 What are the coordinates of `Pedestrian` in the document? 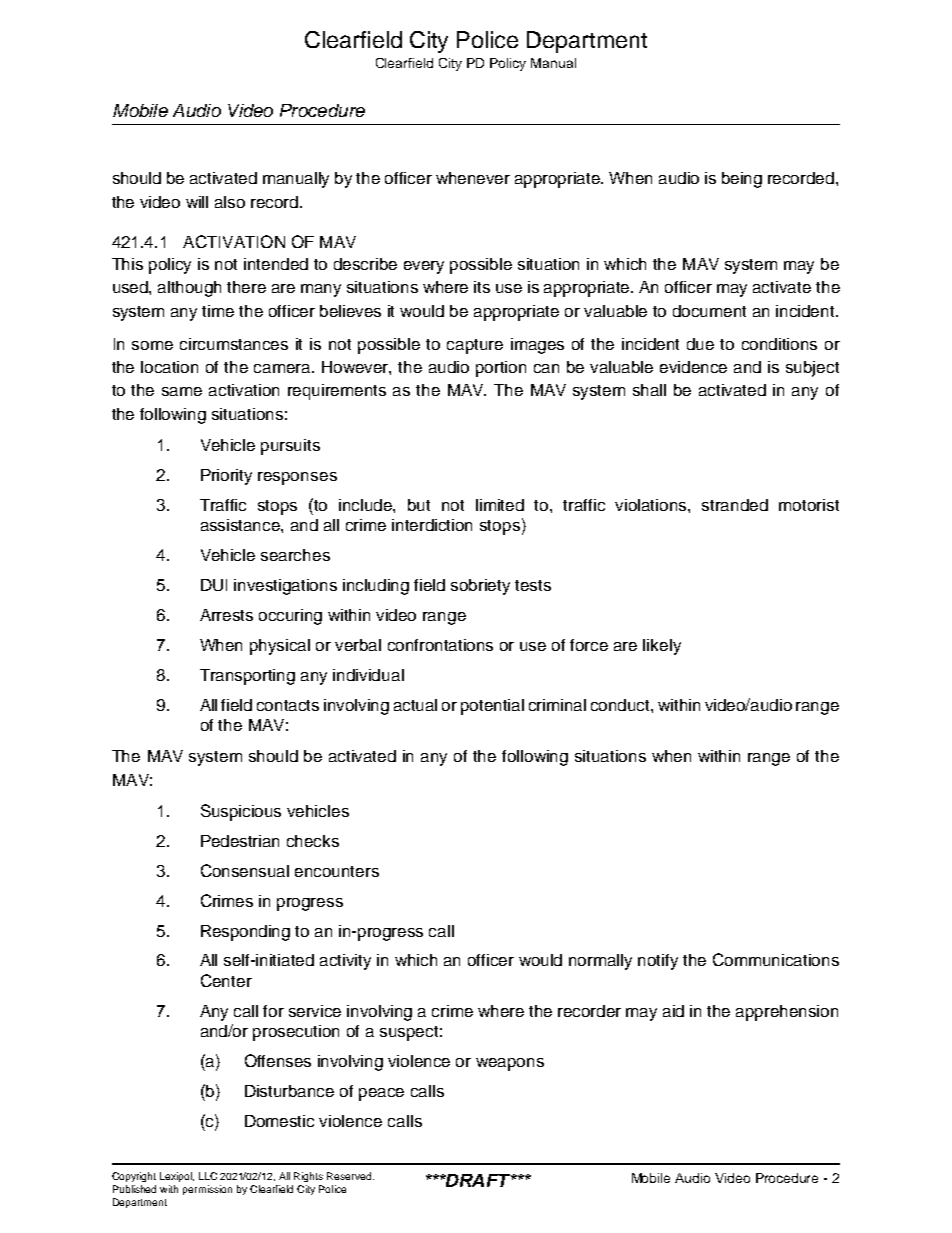 It's located at (240, 841).
